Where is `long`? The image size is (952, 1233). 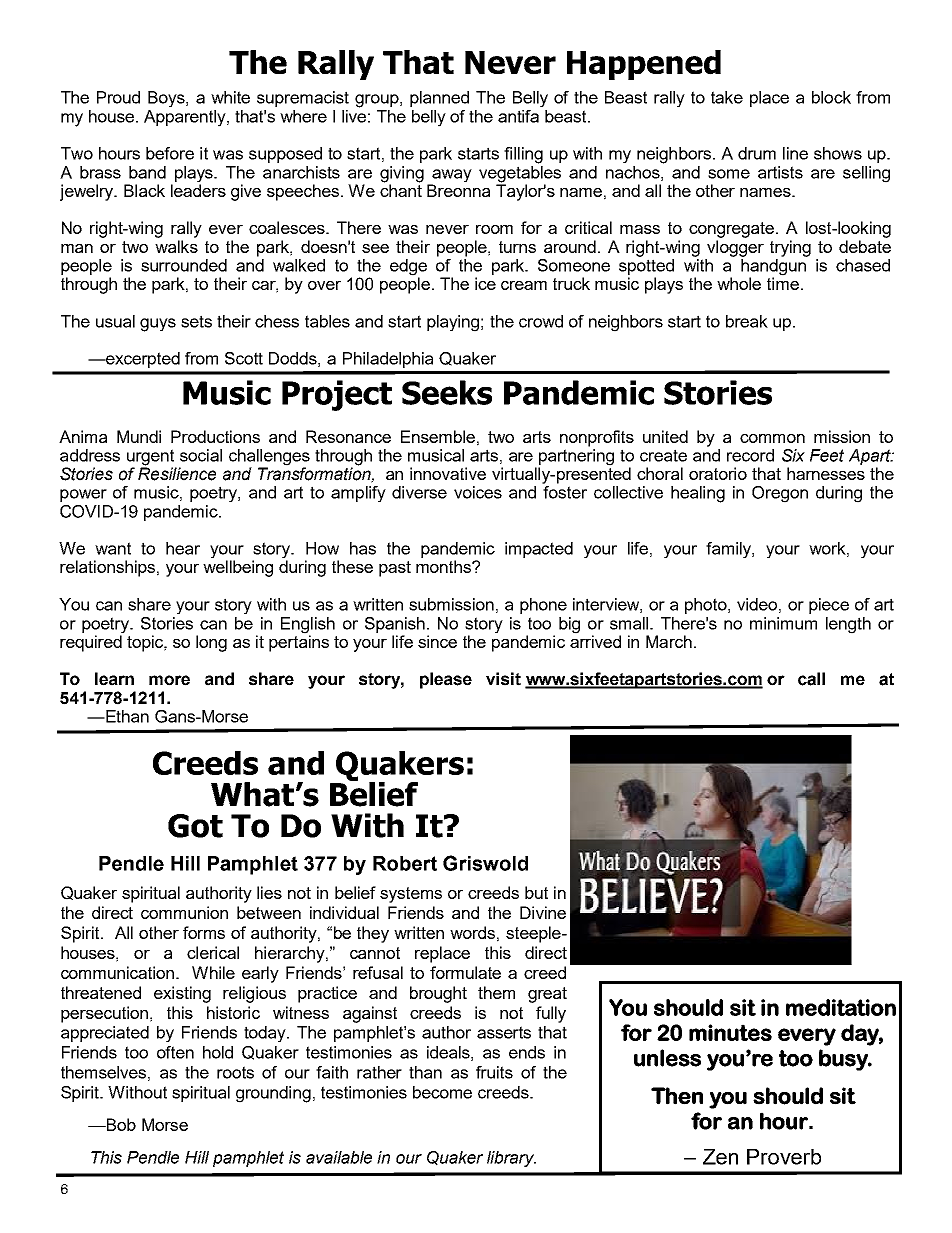
long is located at coordinates (211, 643).
